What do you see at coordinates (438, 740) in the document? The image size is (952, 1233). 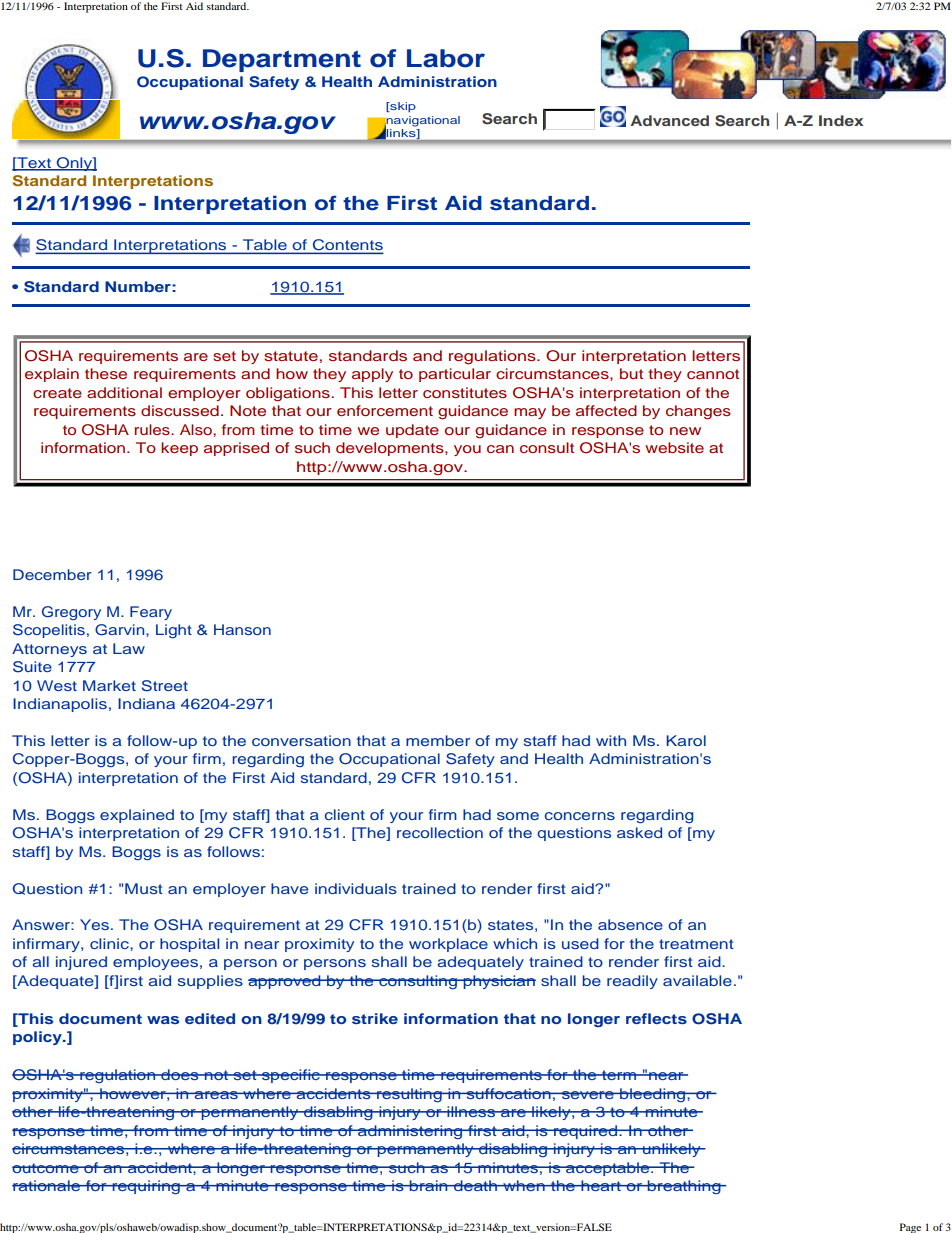 I see `member` at bounding box center [438, 740].
